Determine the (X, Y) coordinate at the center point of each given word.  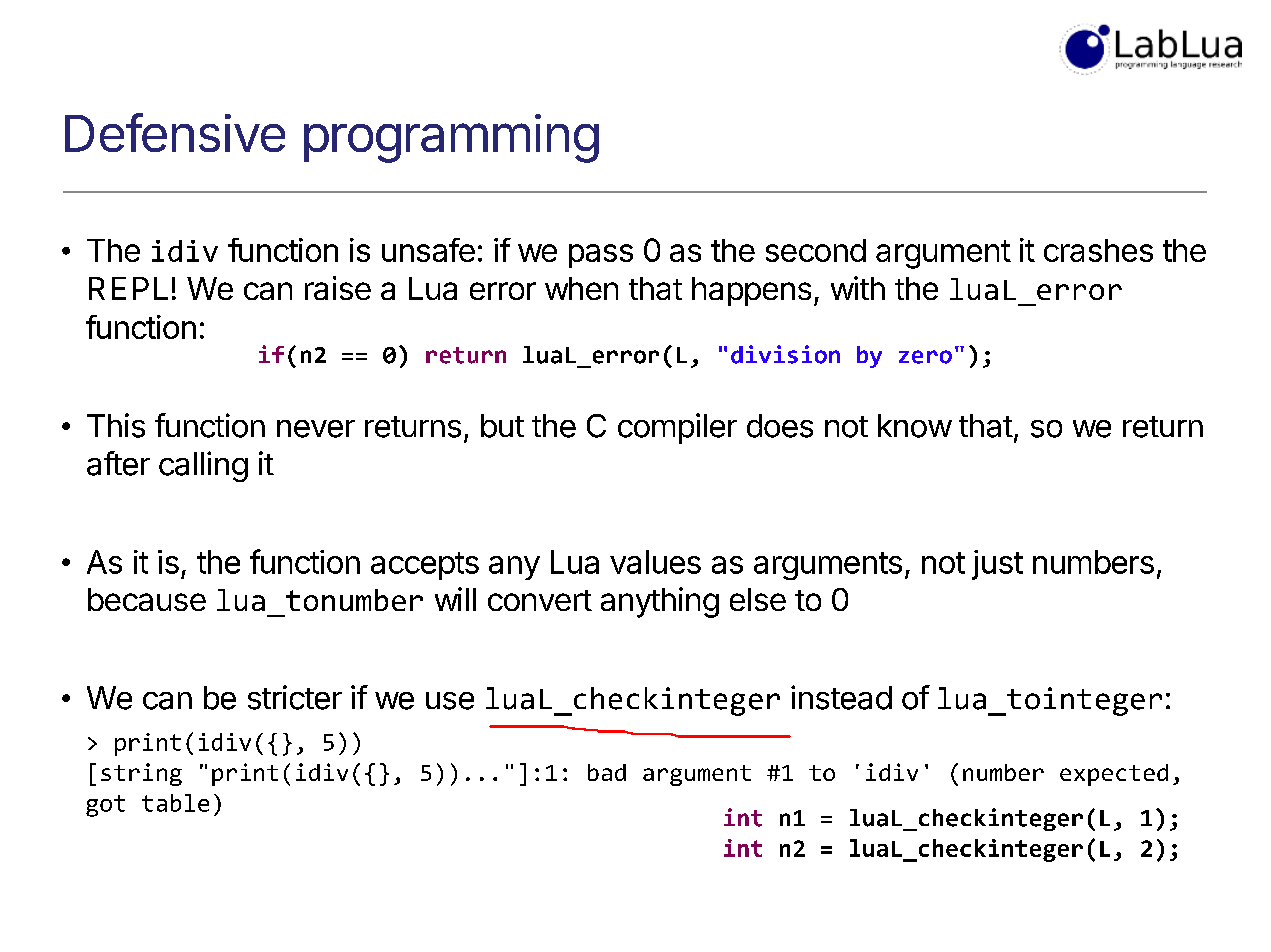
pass (601, 256)
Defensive (175, 132)
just (997, 565)
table (175, 803)
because (147, 599)
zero (925, 357)
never (316, 429)
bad (607, 772)
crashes (1098, 250)
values (655, 562)
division (785, 354)
